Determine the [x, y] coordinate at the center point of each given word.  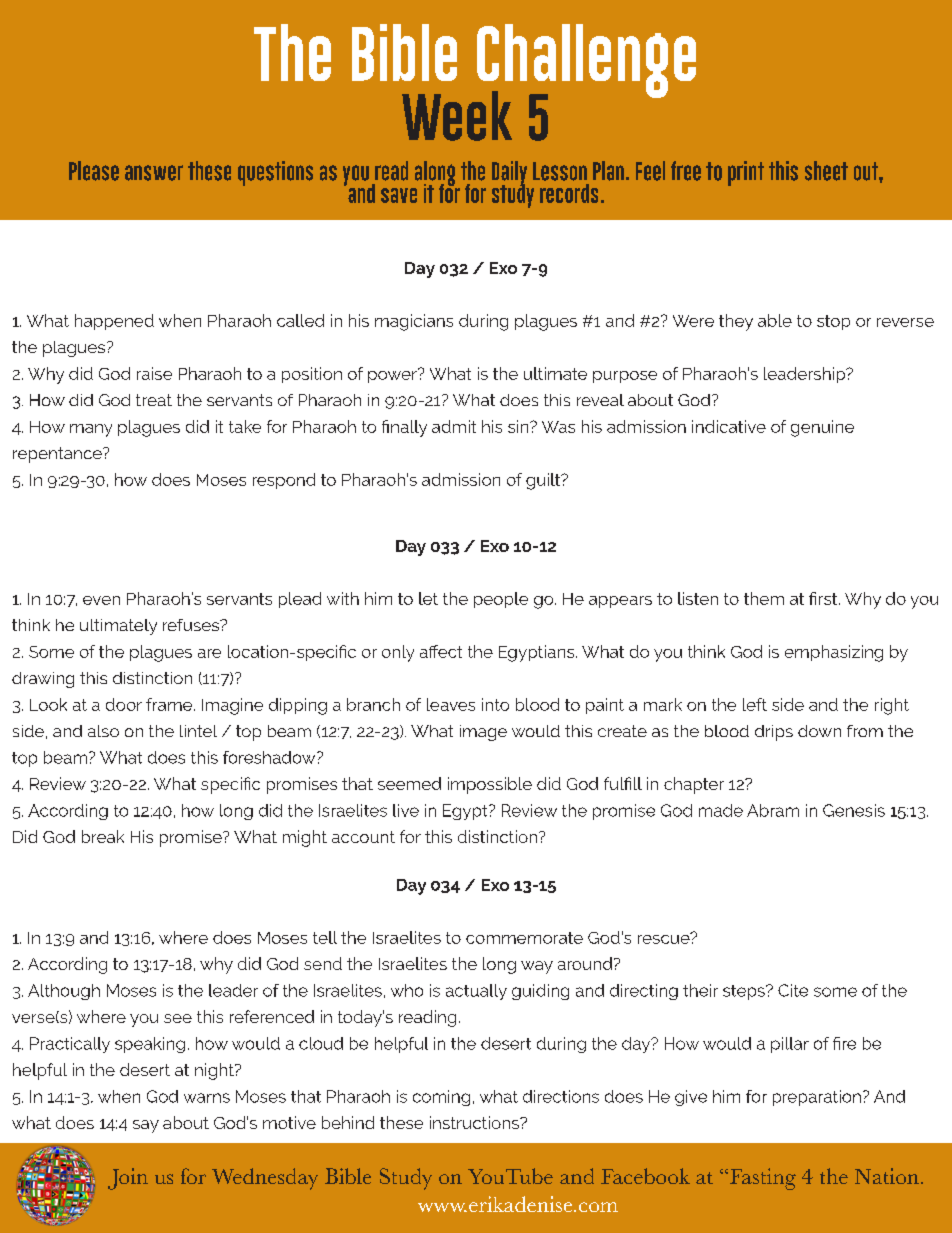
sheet [826, 171]
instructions [475, 1122]
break [103, 836]
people [501, 600]
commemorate [524, 938]
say [146, 1126]
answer [154, 173]
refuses [192, 625]
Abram [773, 810]
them [764, 598]
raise [154, 373]
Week [457, 116]
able [775, 320]
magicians [414, 322]
